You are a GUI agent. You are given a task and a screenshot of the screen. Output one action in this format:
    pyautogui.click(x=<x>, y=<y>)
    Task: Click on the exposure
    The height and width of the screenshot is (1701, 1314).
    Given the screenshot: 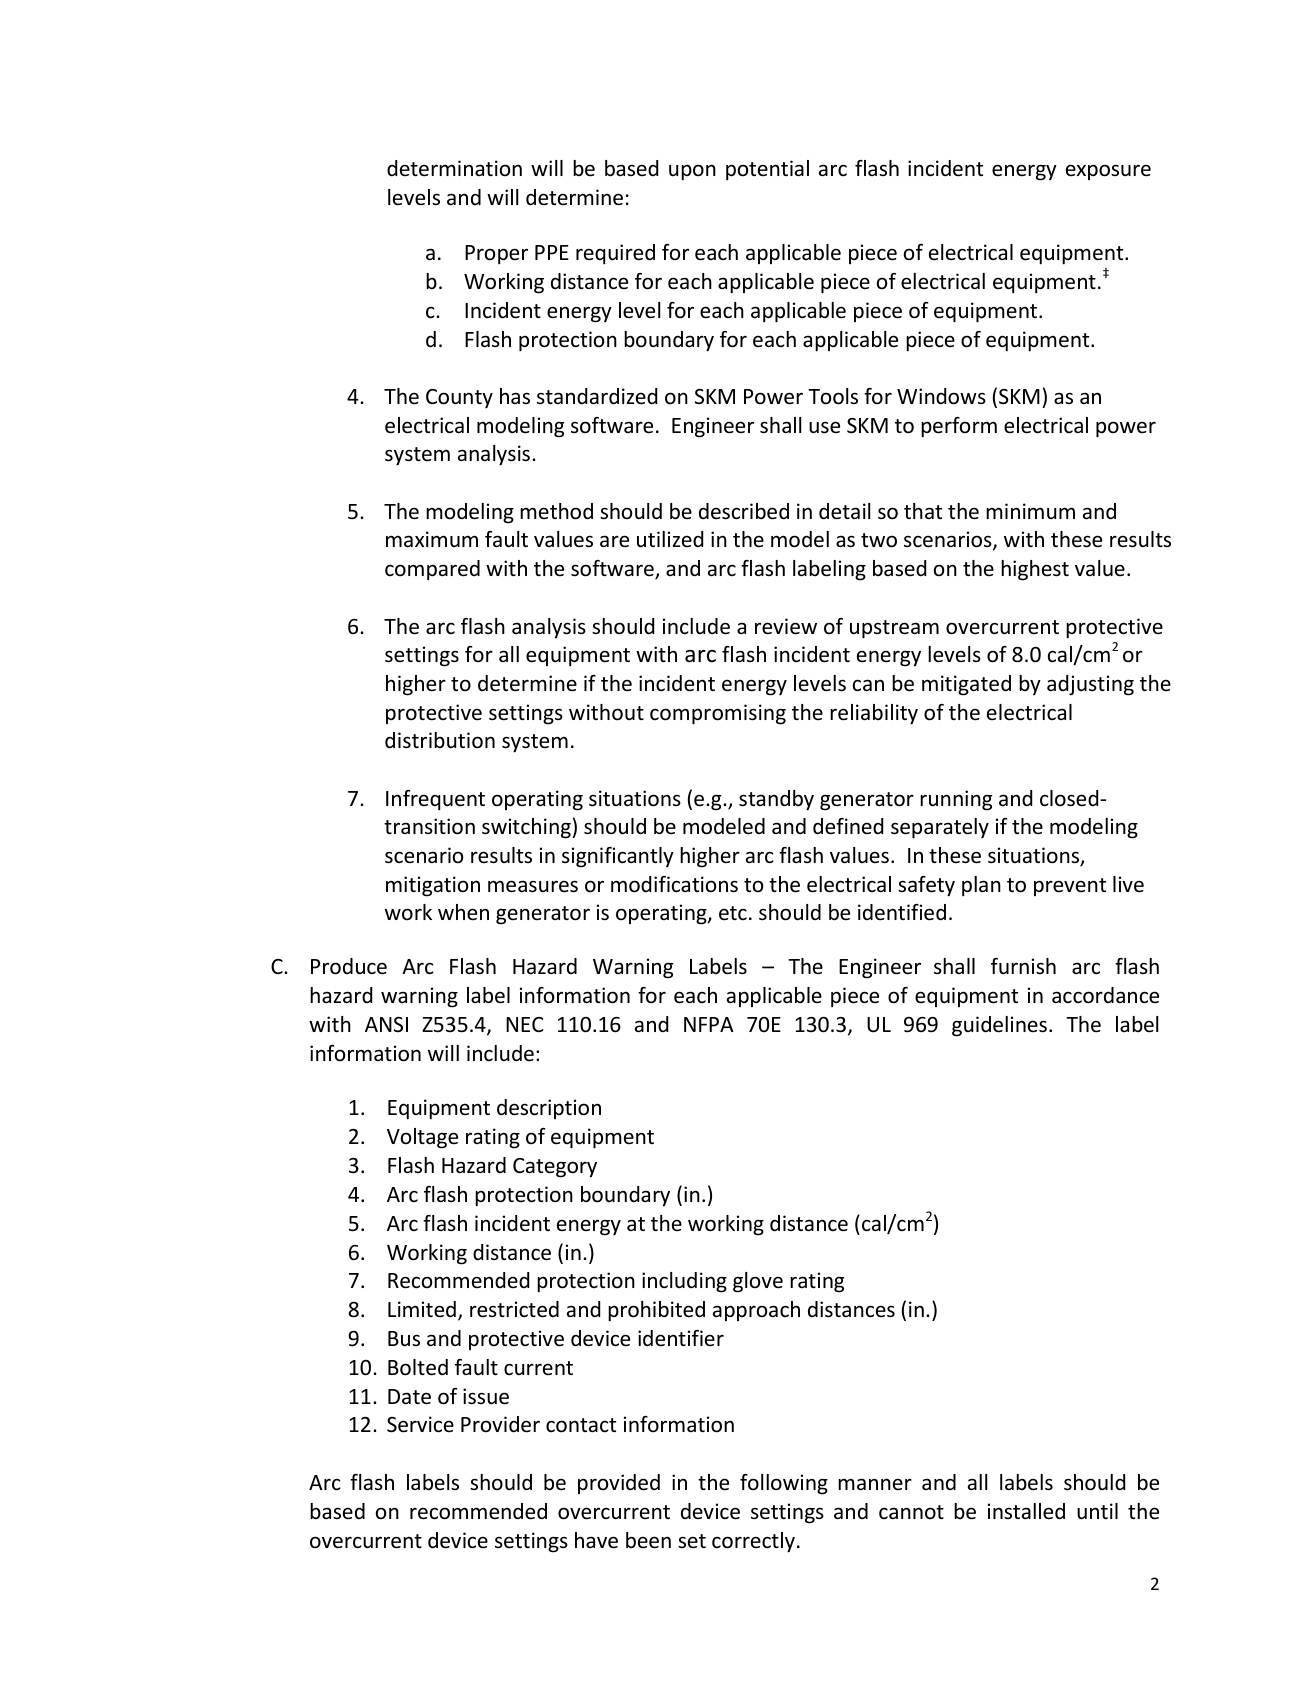 What is the action you would take?
    pyautogui.click(x=1108, y=172)
